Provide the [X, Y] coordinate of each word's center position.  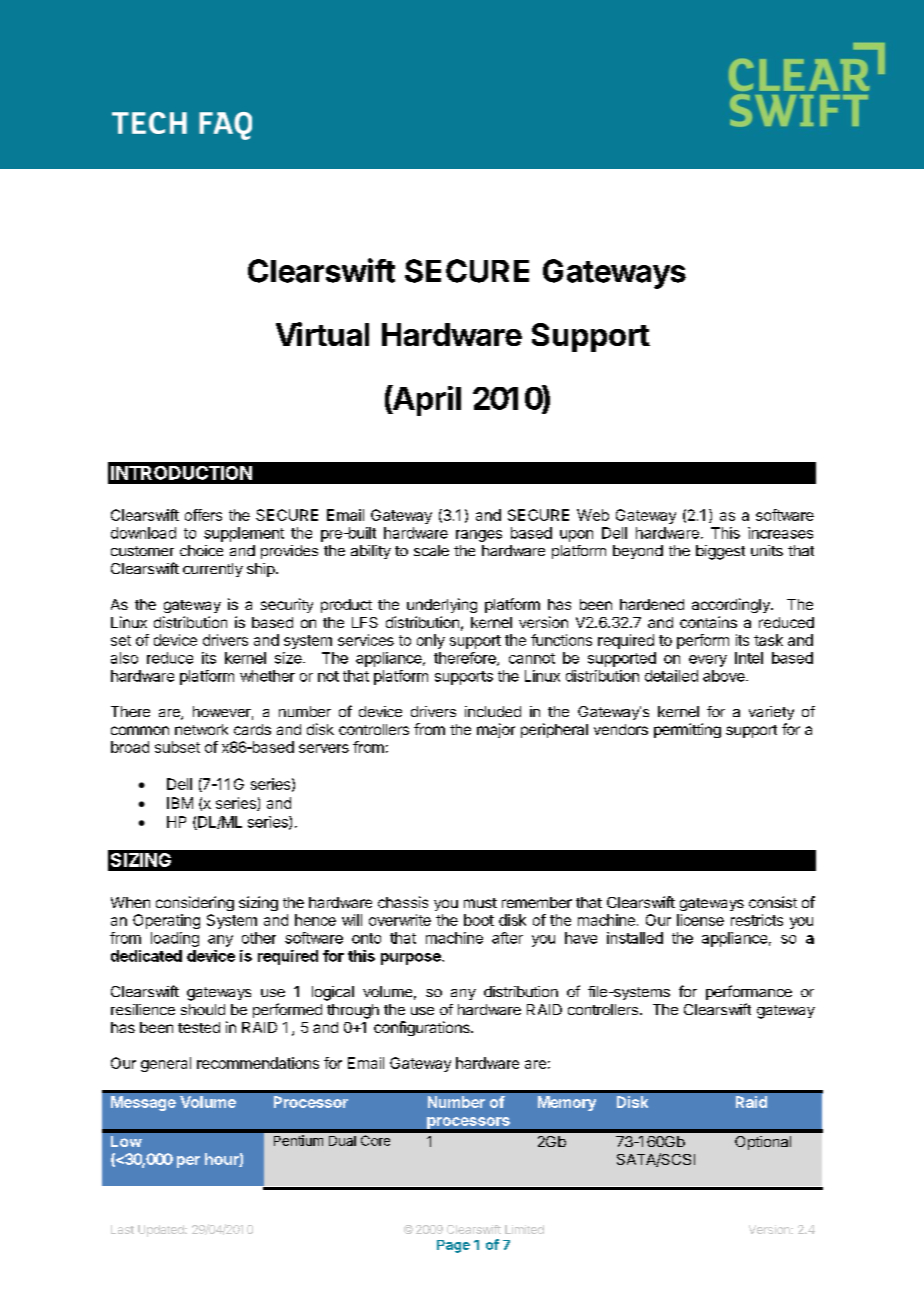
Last [122, 1229]
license [700, 920]
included [493, 711]
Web [593, 515]
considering [195, 903]
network [201, 729]
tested [199, 1027]
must [480, 903]
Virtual [322, 334]
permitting [687, 730]
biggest [720, 552]
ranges [479, 536]
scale [431, 550]
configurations [423, 1028]
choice [201, 550]
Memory [567, 1103]
